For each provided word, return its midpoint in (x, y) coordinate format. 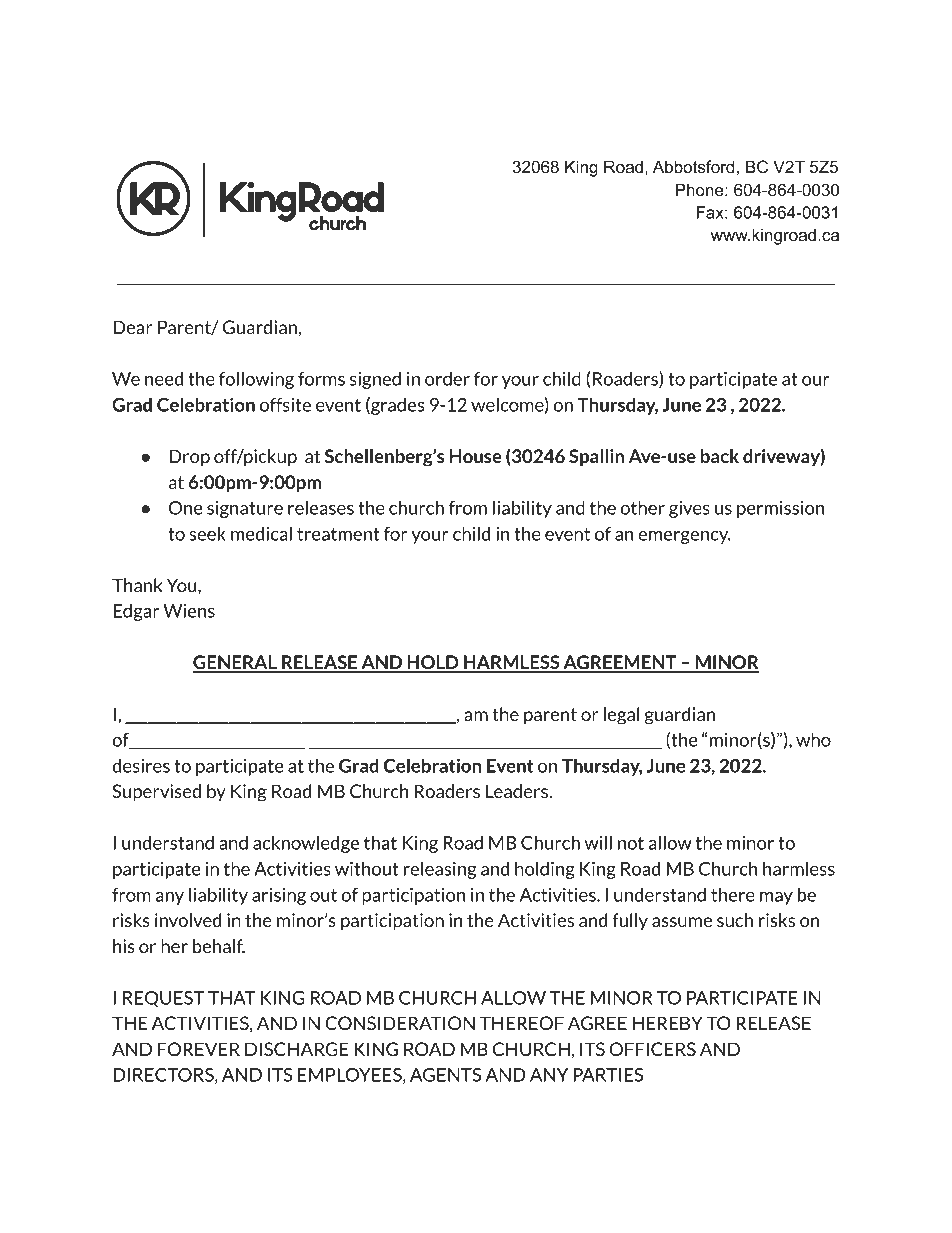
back (720, 456)
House (476, 456)
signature (245, 509)
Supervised (156, 793)
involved (188, 920)
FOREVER (199, 1049)
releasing (440, 870)
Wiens (189, 611)
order (447, 378)
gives (689, 509)
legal (622, 716)
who (813, 739)
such (735, 920)
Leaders (518, 791)
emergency (684, 537)
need (164, 378)
